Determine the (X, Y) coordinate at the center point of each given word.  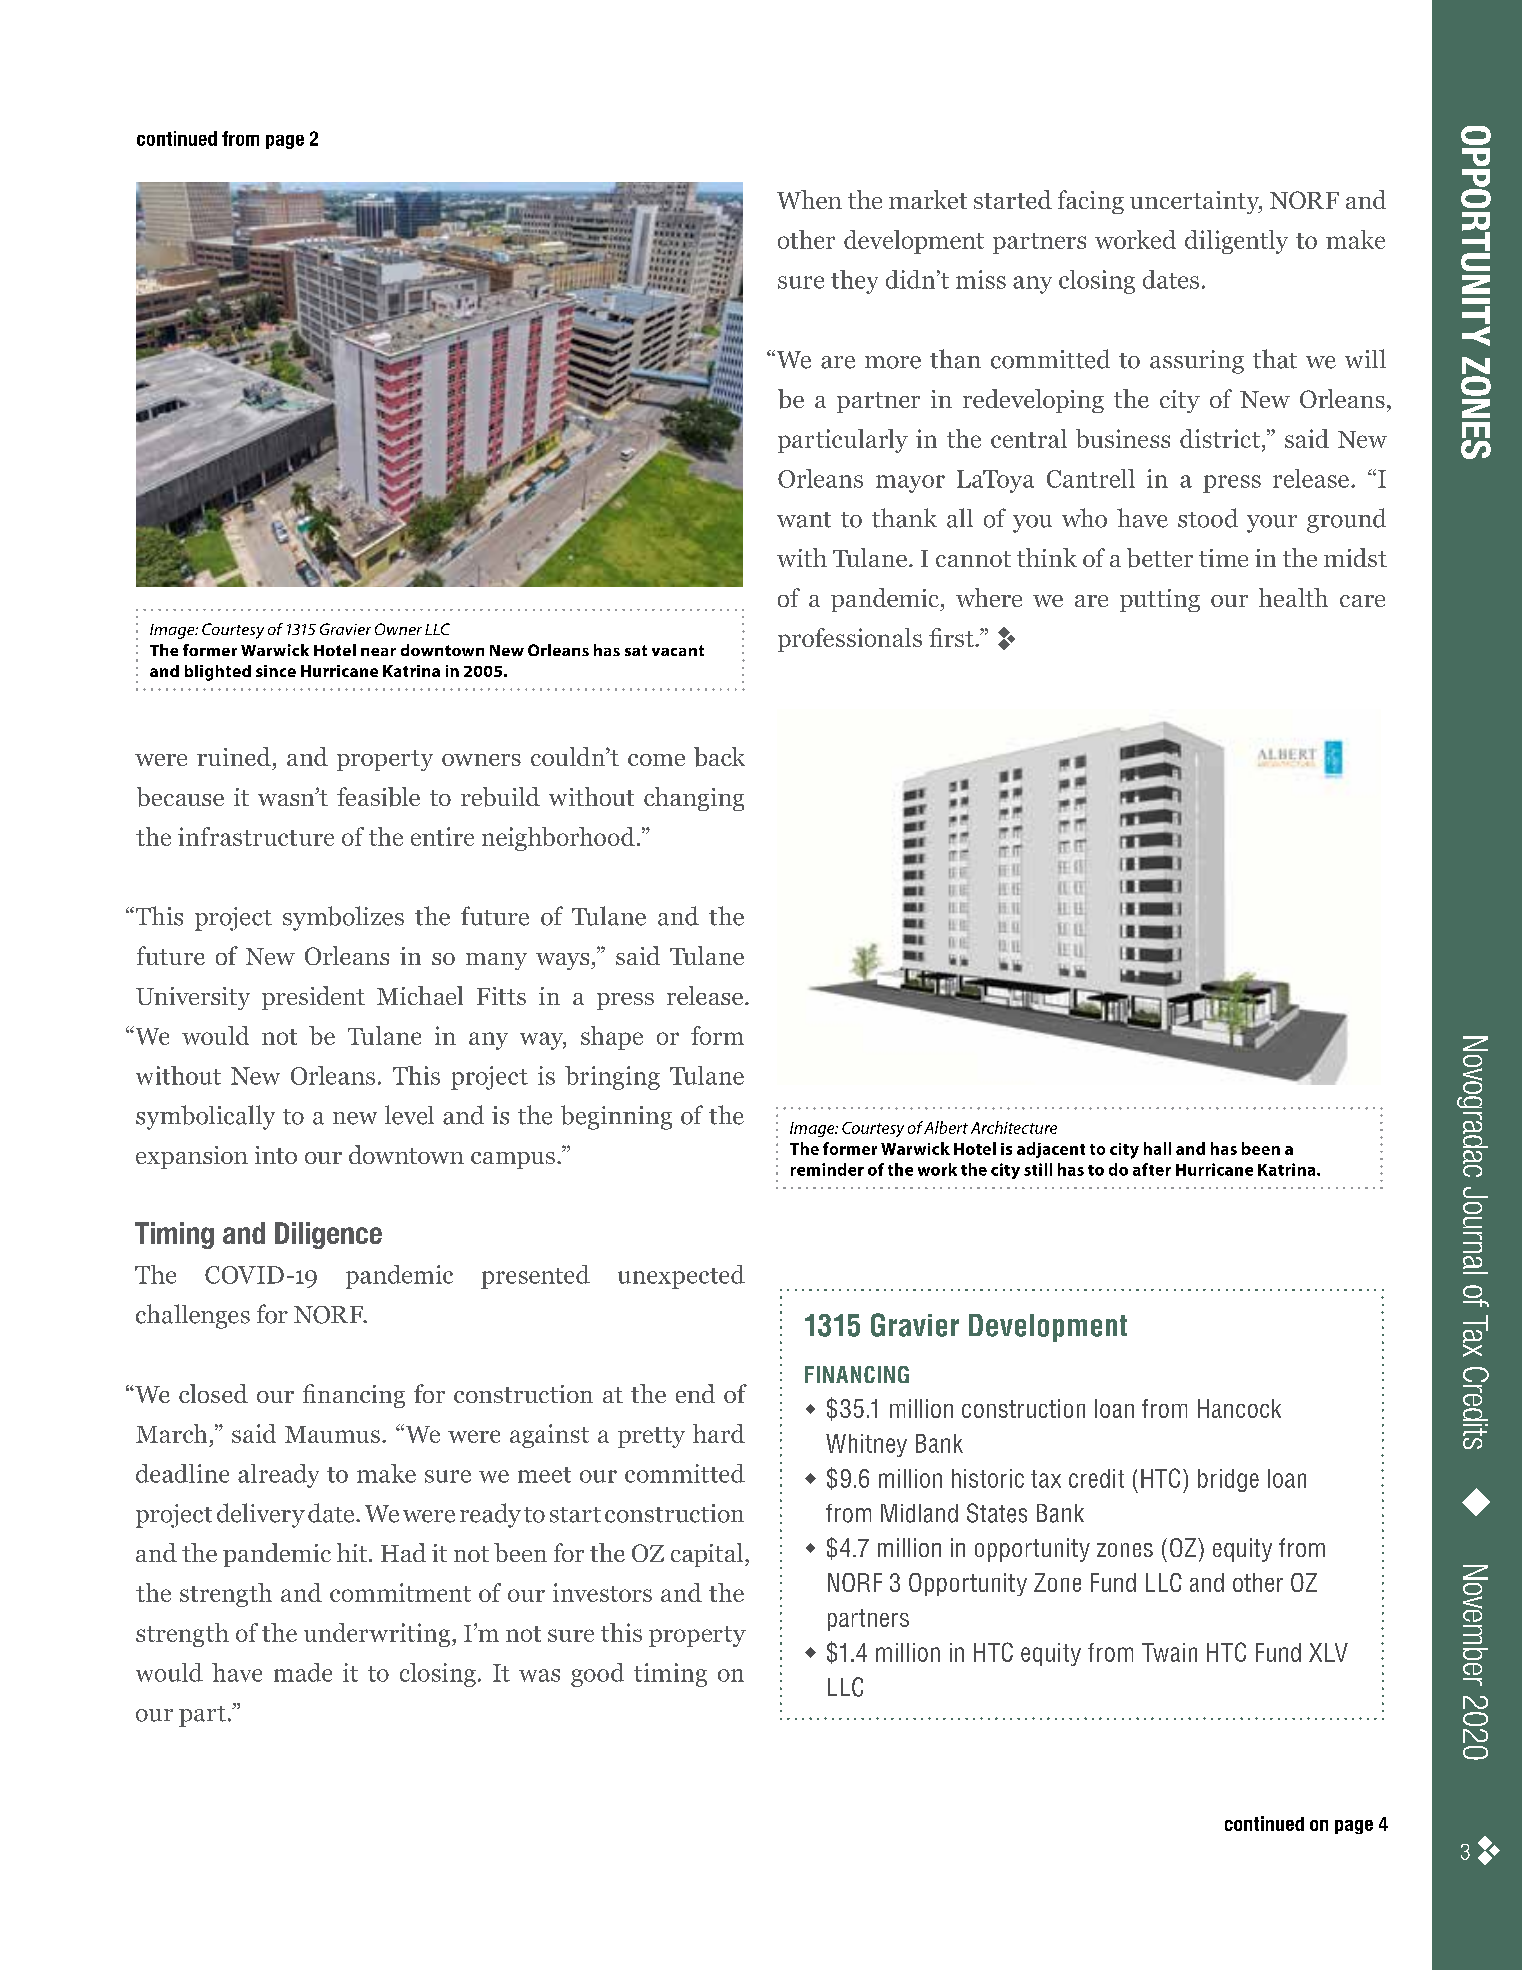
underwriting (378, 1635)
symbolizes (343, 918)
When (809, 199)
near (378, 652)
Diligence (328, 1235)
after (1152, 1169)
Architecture (1014, 1127)
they (854, 282)
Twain (1169, 1652)
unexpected (681, 1277)
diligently (1236, 242)
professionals (850, 640)
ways (564, 961)
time (1223, 558)
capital (708, 1555)
